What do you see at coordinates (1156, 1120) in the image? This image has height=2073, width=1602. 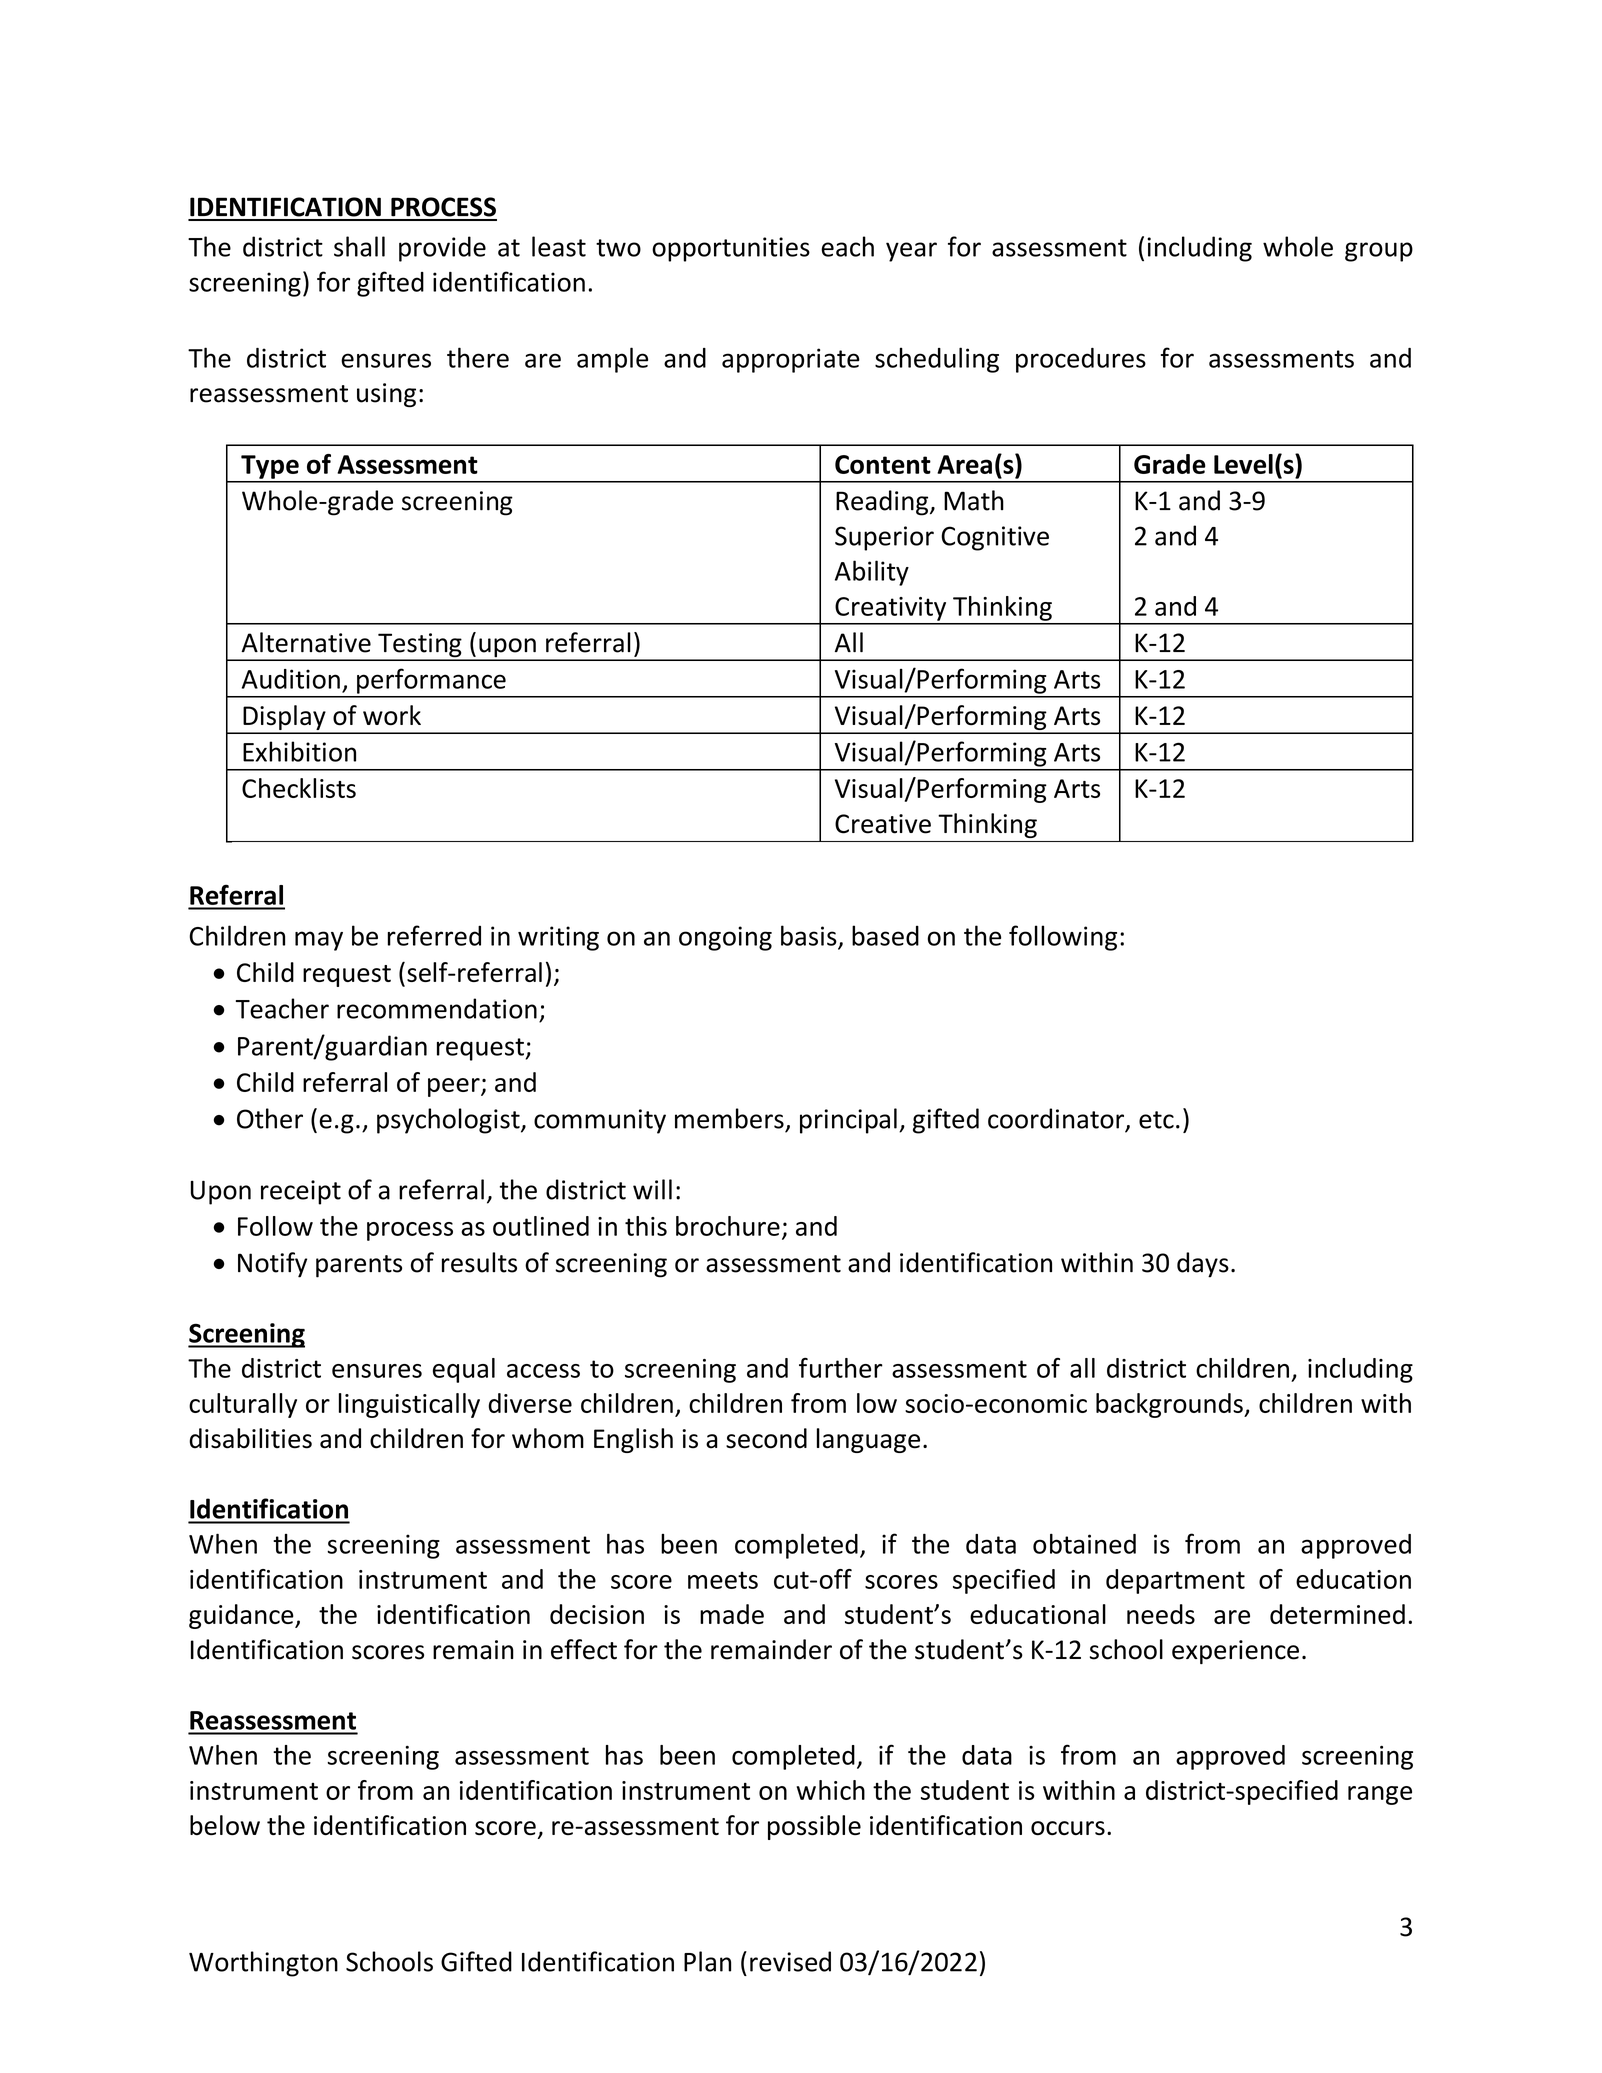 I see `etc` at bounding box center [1156, 1120].
